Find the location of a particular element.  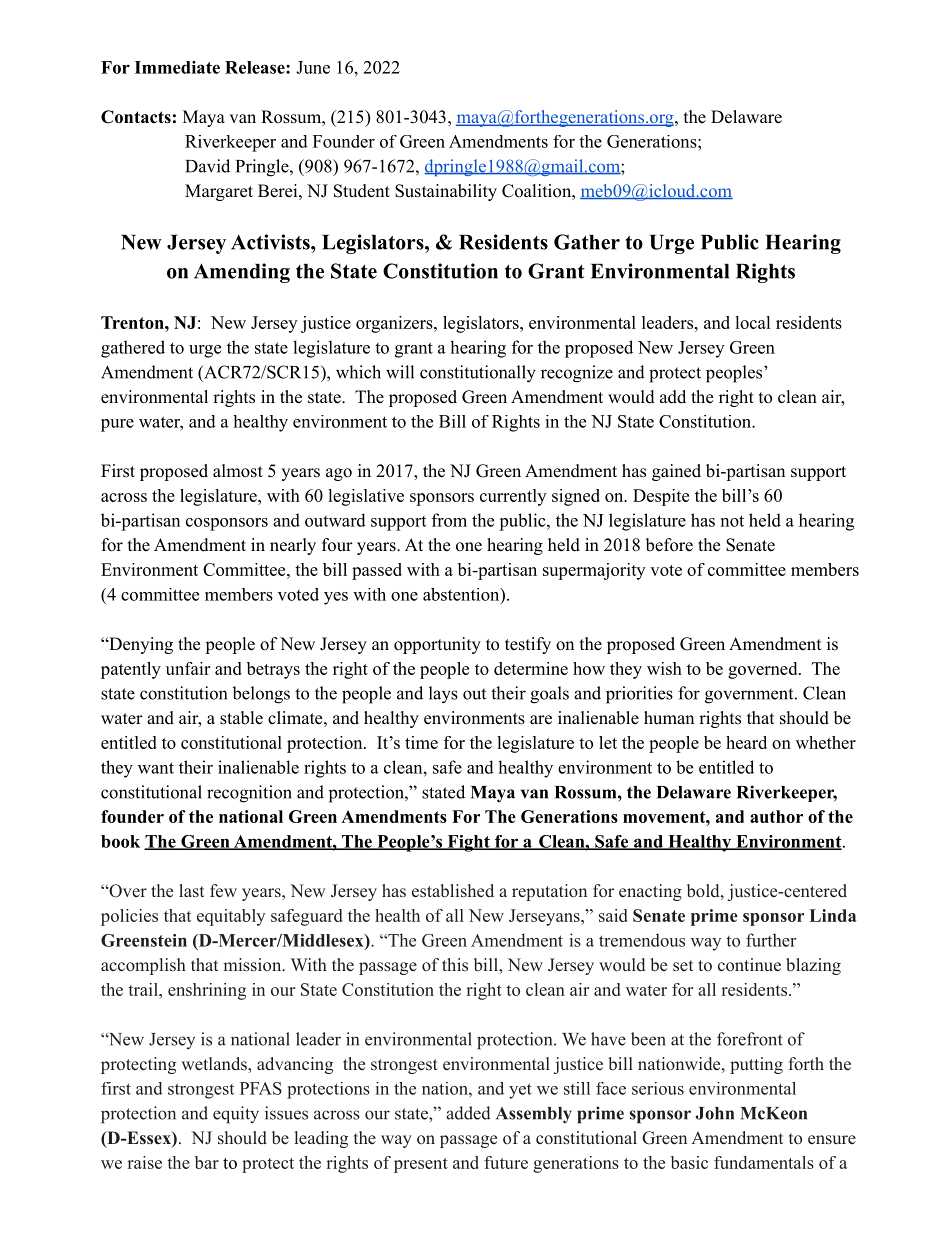

bar is located at coordinates (207, 1162).
